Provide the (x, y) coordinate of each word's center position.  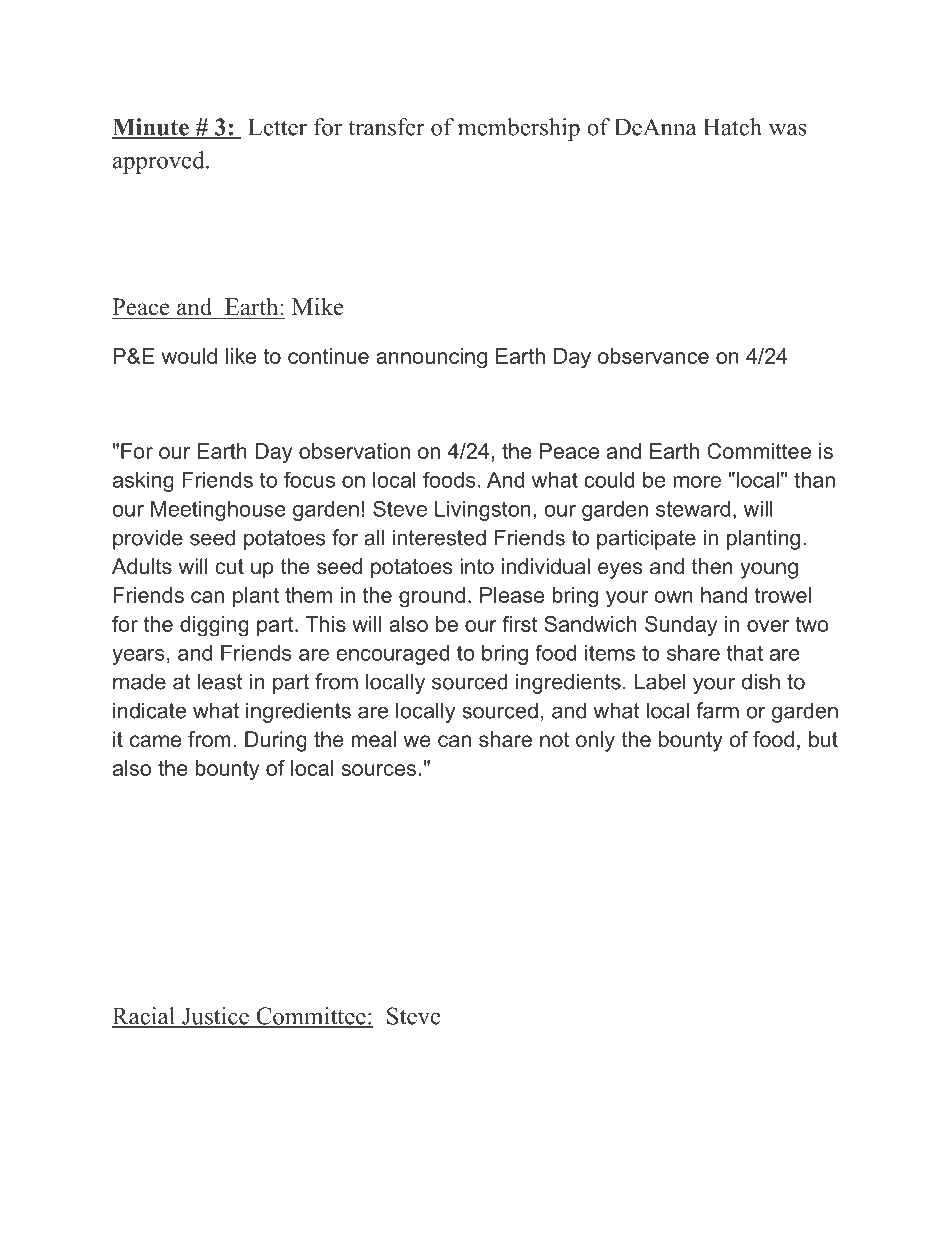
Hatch (733, 127)
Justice (215, 1017)
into (477, 566)
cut (229, 567)
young (769, 570)
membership (519, 129)
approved (160, 162)
